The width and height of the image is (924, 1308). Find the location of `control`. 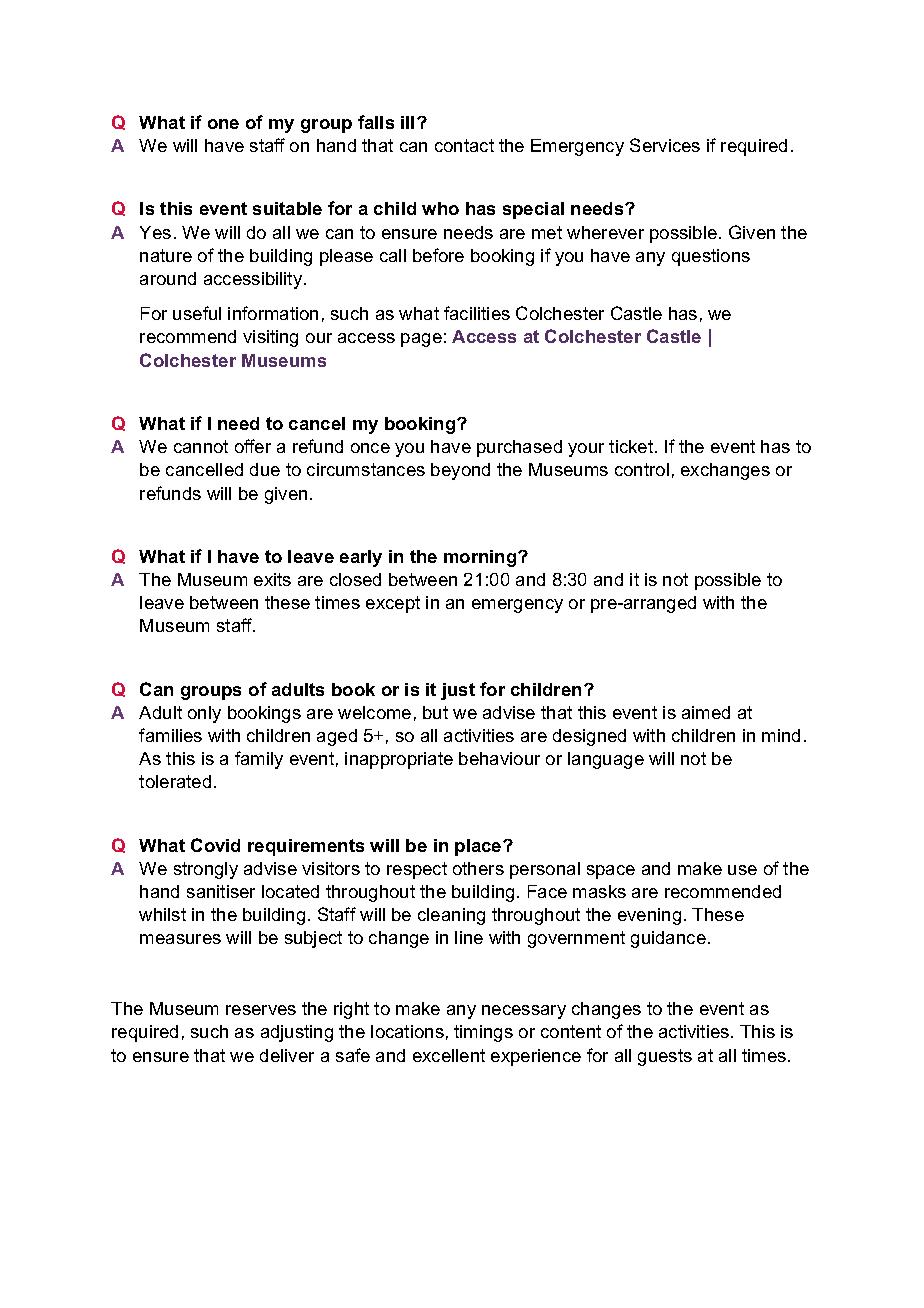

control is located at coordinates (642, 469).
